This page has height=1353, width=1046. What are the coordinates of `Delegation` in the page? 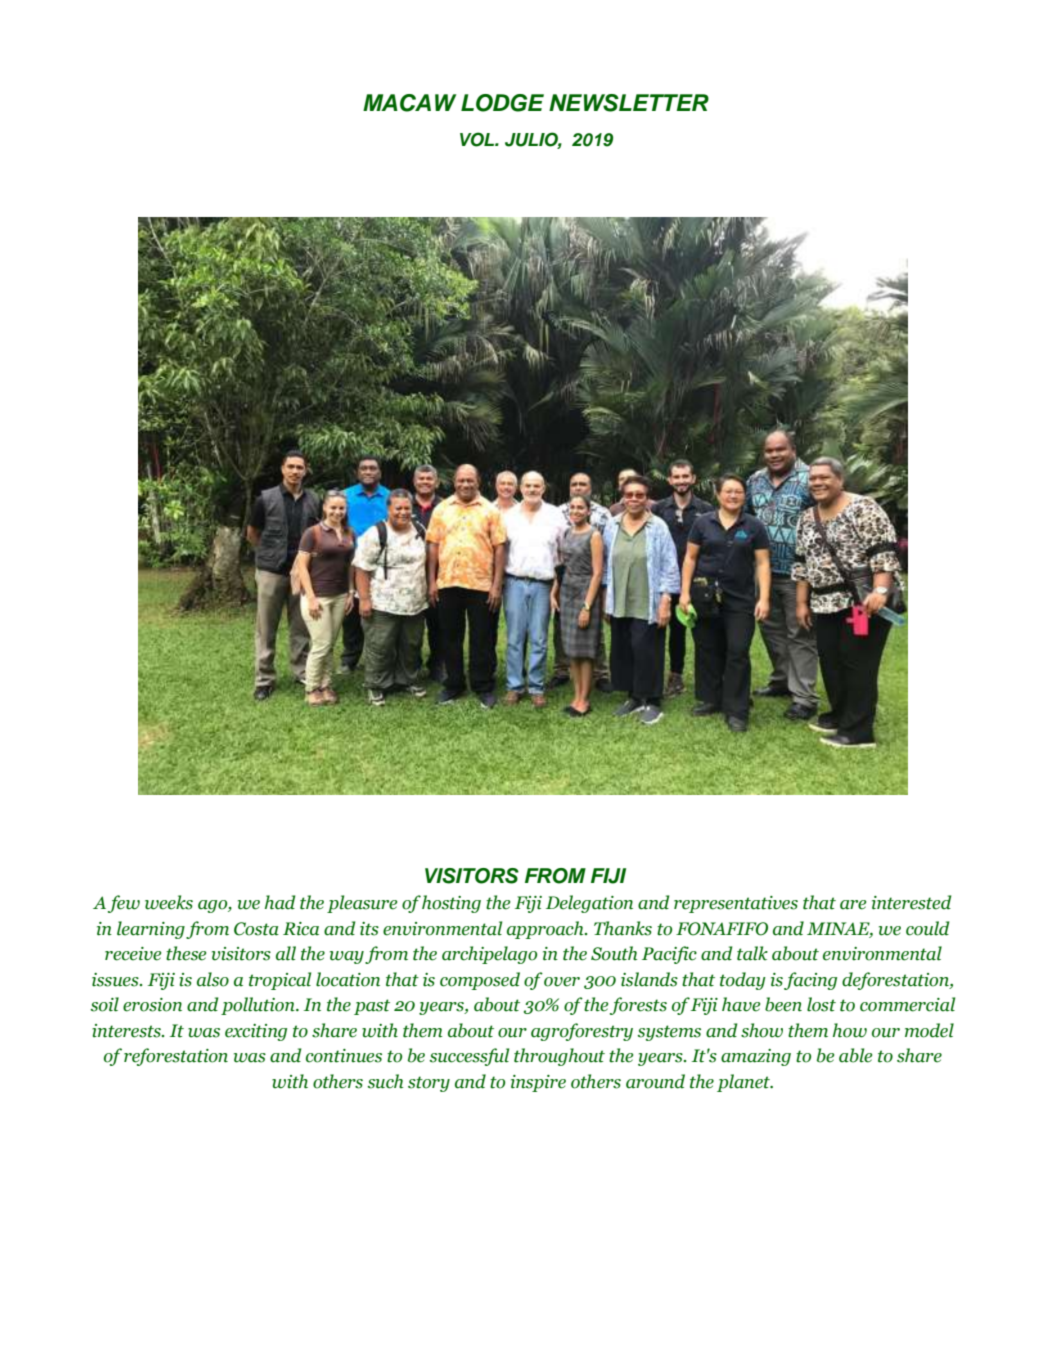 It's located at (589, 904).
